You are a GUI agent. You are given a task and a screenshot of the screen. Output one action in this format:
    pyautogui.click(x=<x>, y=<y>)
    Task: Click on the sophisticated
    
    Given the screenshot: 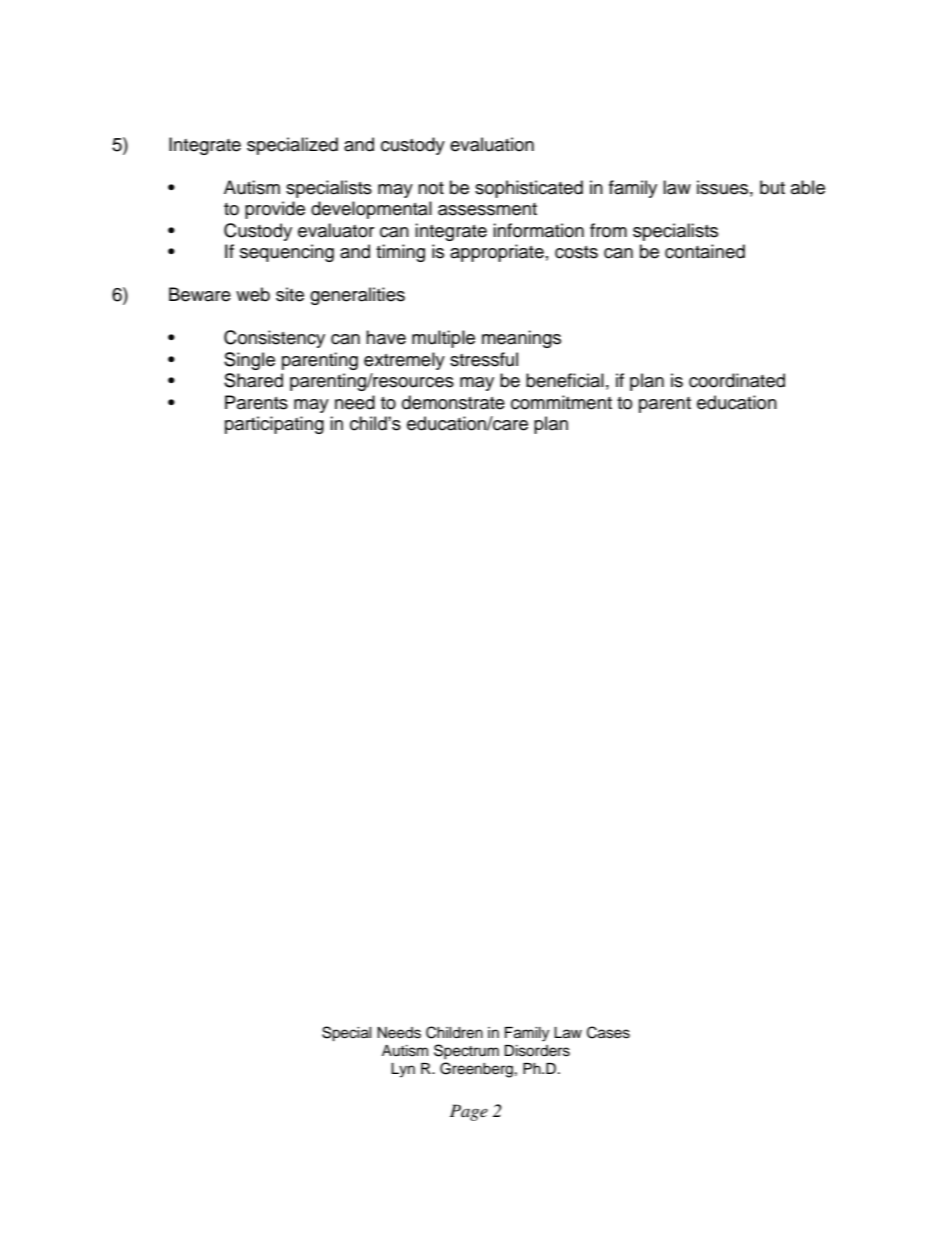 What is the action you would take?
    pyautogui.click(x=529, y=189)
